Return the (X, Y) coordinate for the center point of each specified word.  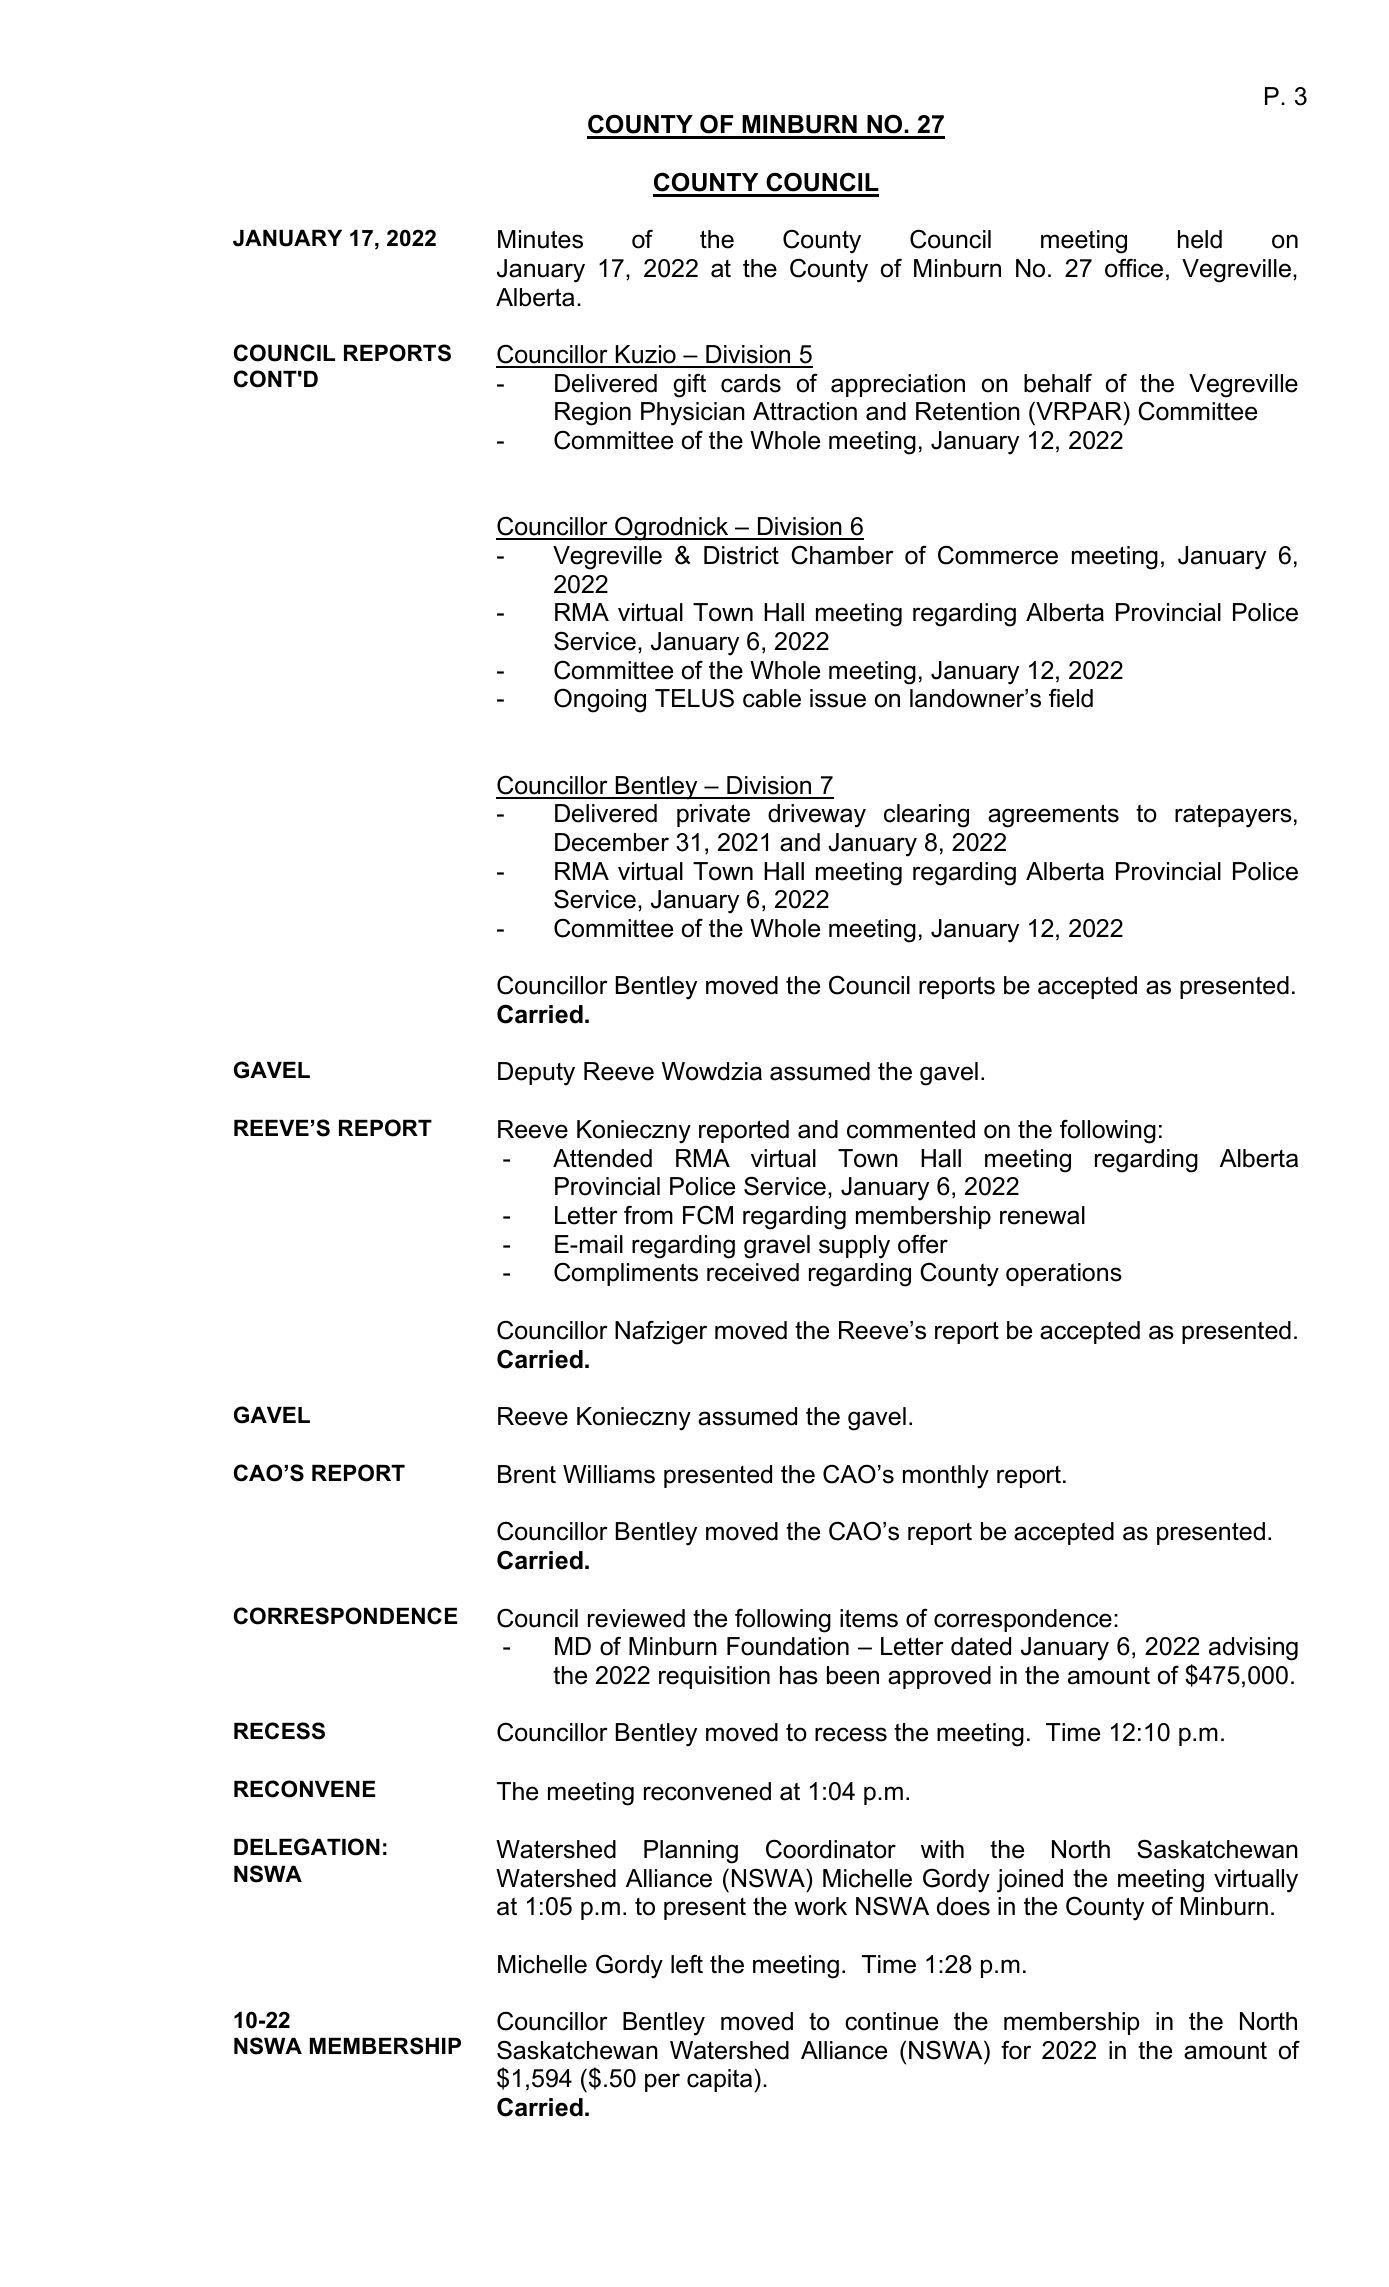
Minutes (540, 239)
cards (751, 383)
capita (719, 2080)
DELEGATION (307, 1847)
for (1016, 2050)
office (1134, 268)
